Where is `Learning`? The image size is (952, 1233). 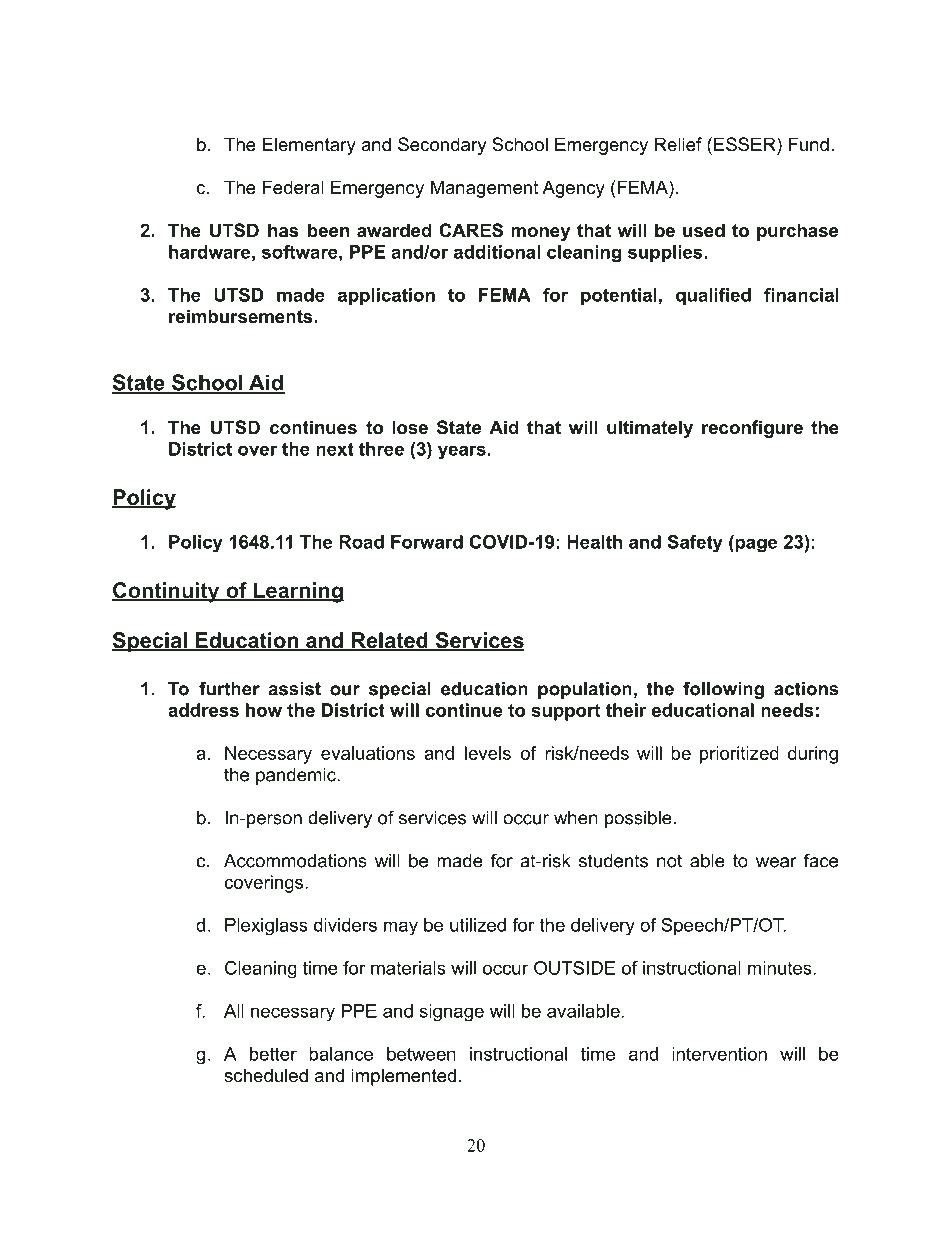
Learning is located at coordinates (297, 592).
